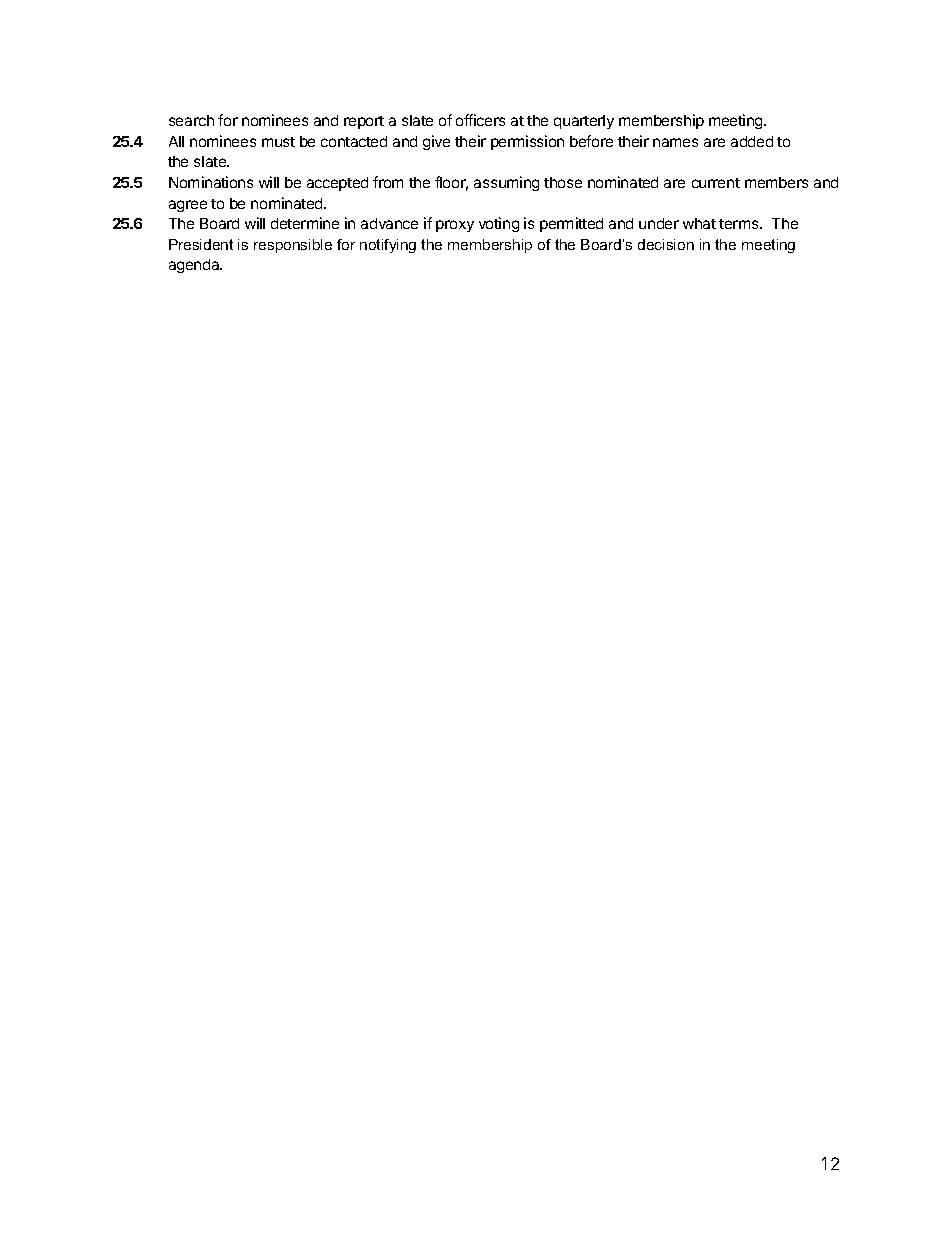 The width and height of the page is (952, 1233). I want to click on Nominations, so click(211, 182).
